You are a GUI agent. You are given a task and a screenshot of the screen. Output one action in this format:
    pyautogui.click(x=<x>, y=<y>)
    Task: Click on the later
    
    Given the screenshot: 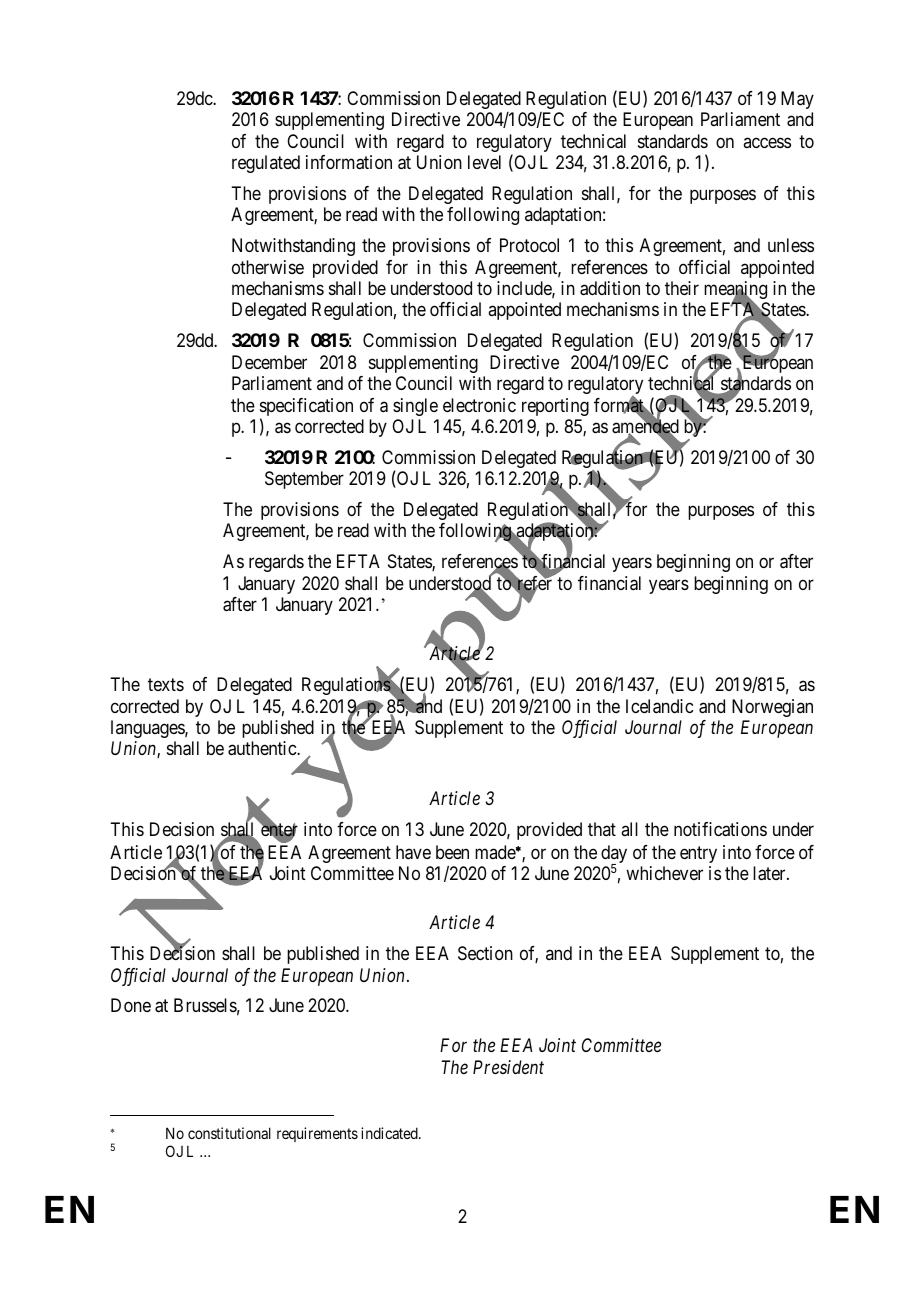 What is the action you would take?
    pyautogui.click(x=770, y=873)
